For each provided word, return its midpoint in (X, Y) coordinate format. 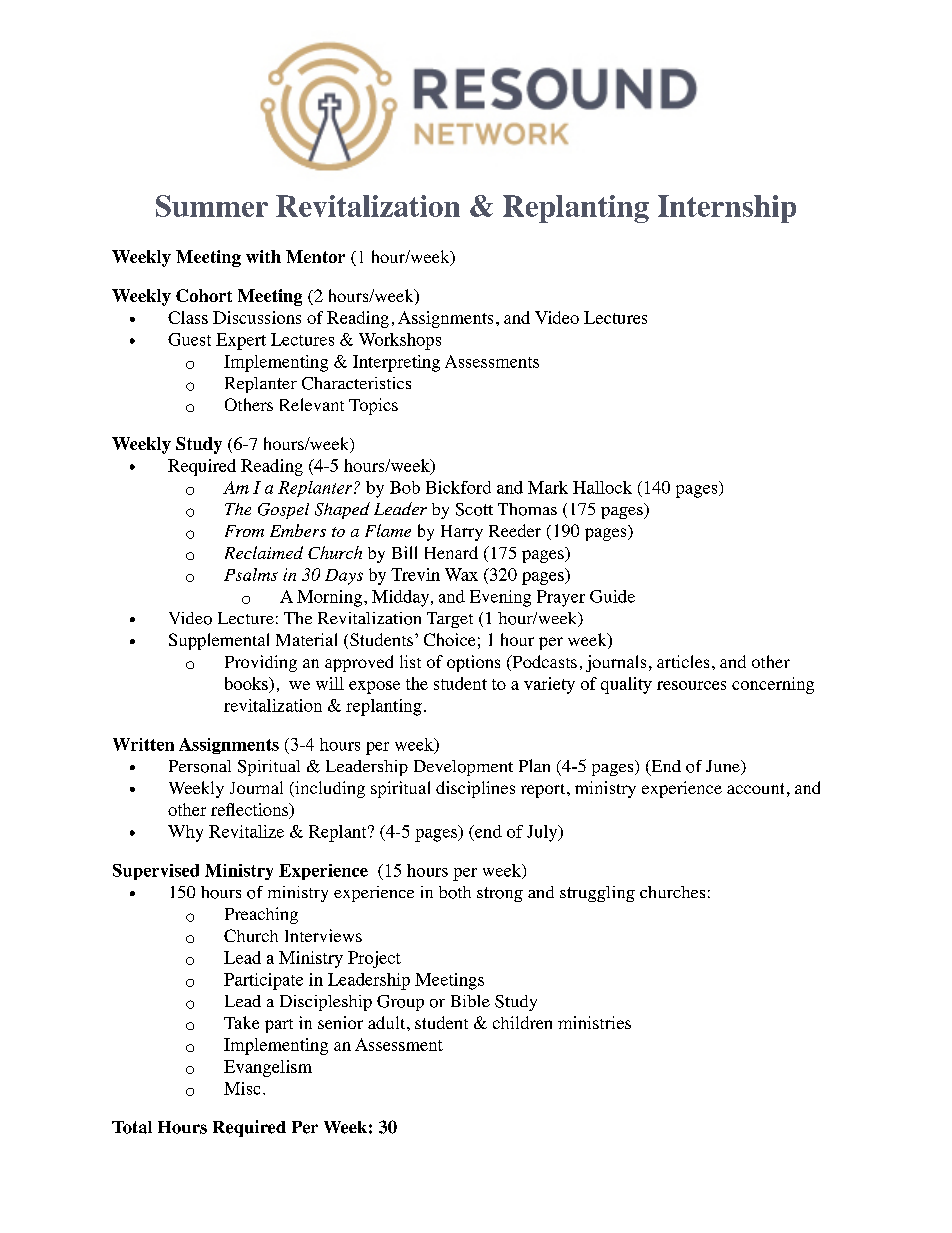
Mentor (315, 256)
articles (683, 661)
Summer (212, 206)
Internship (727, 209)
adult (388, 1022)
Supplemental (219, 641)
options (473, 663)
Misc (242, 1088)
